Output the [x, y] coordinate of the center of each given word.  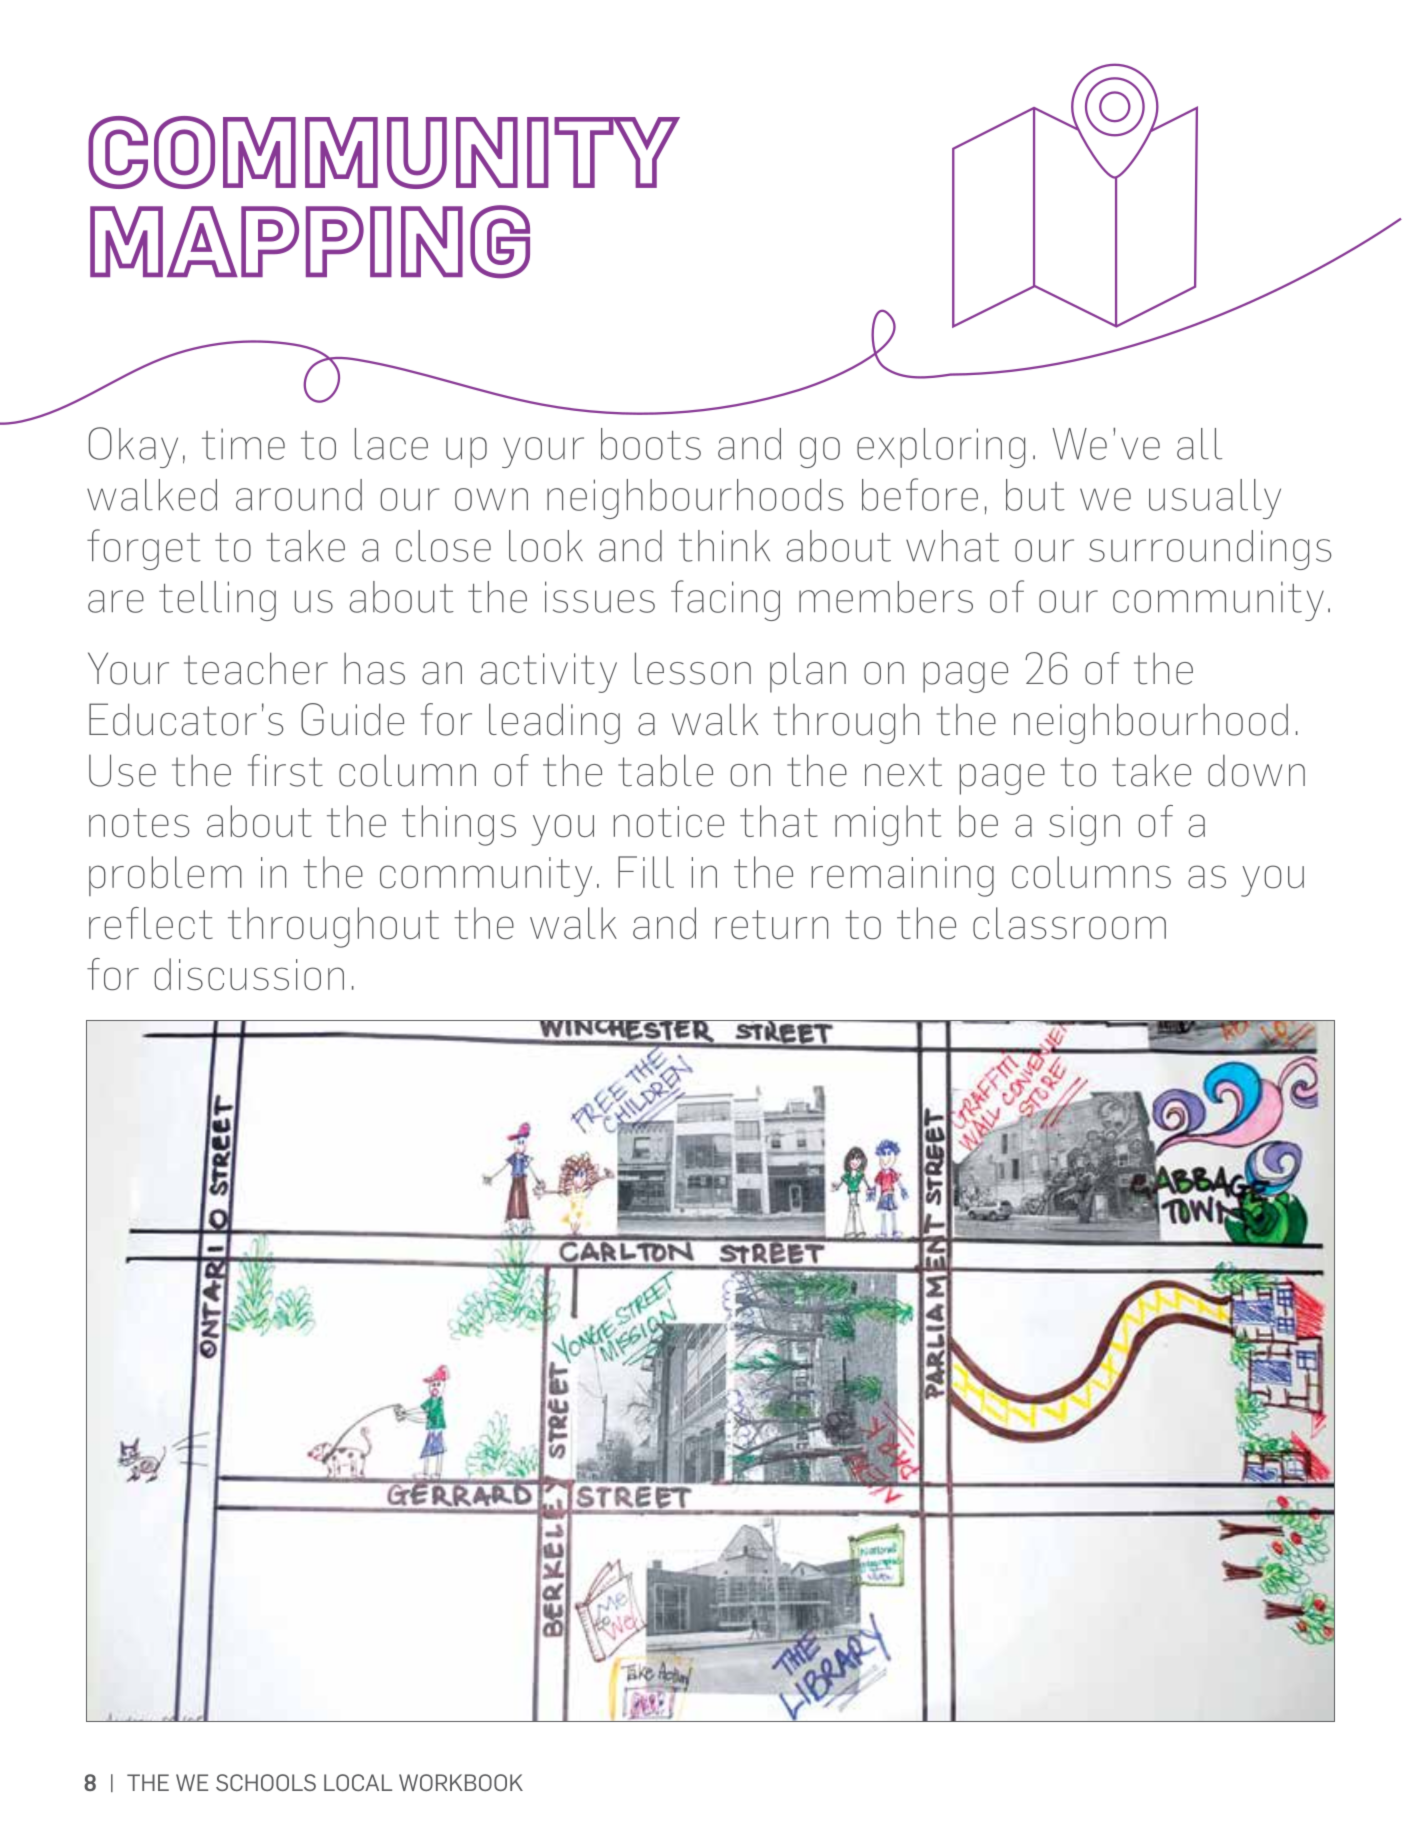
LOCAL [358, 1782]
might [888, 825]
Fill [646, 872]
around [299, 495]
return [771, 925]
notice [669, 822]
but [1035, 495]
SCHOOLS [266, 1782]
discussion [249, 974]
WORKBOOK [461, 1782]
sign [1084, 826]
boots [651, 444]
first [285, 770]
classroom [1069, 923]
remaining [902, 877]
